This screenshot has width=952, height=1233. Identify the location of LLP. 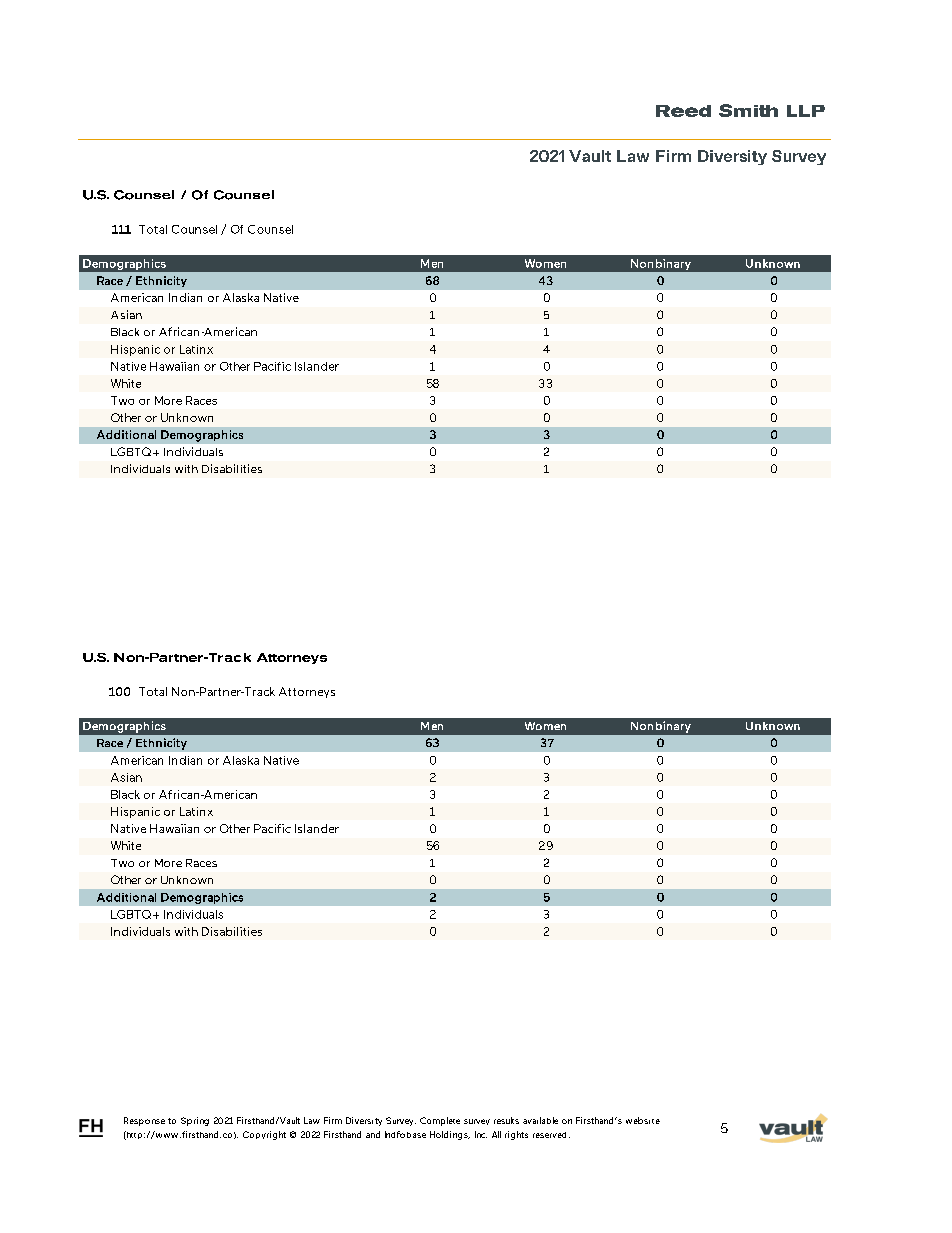
(806, 111).
